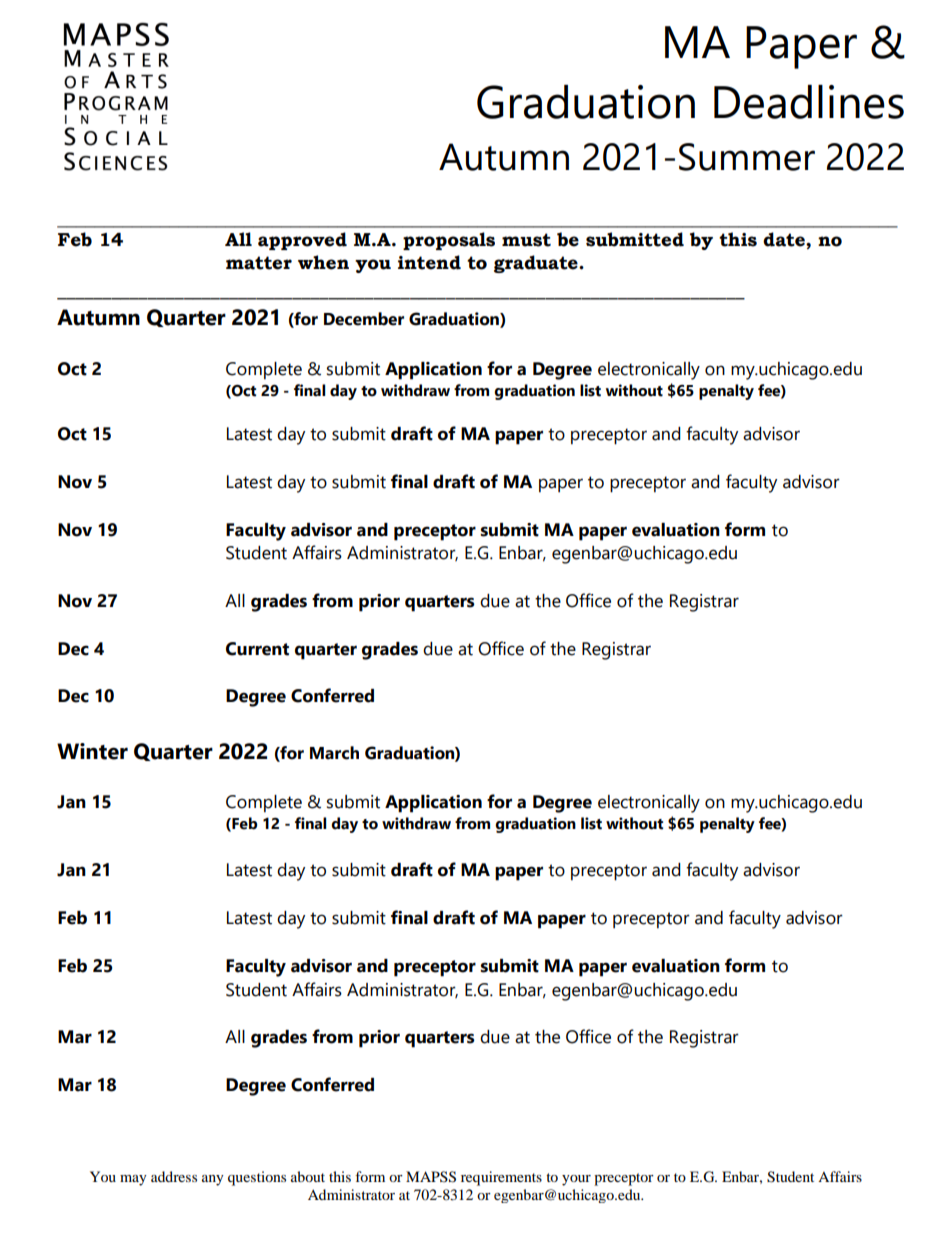  What do you see at coordinates (257, 649) in the screenshot?
I see `Current` at bounding box center [257, 649].
